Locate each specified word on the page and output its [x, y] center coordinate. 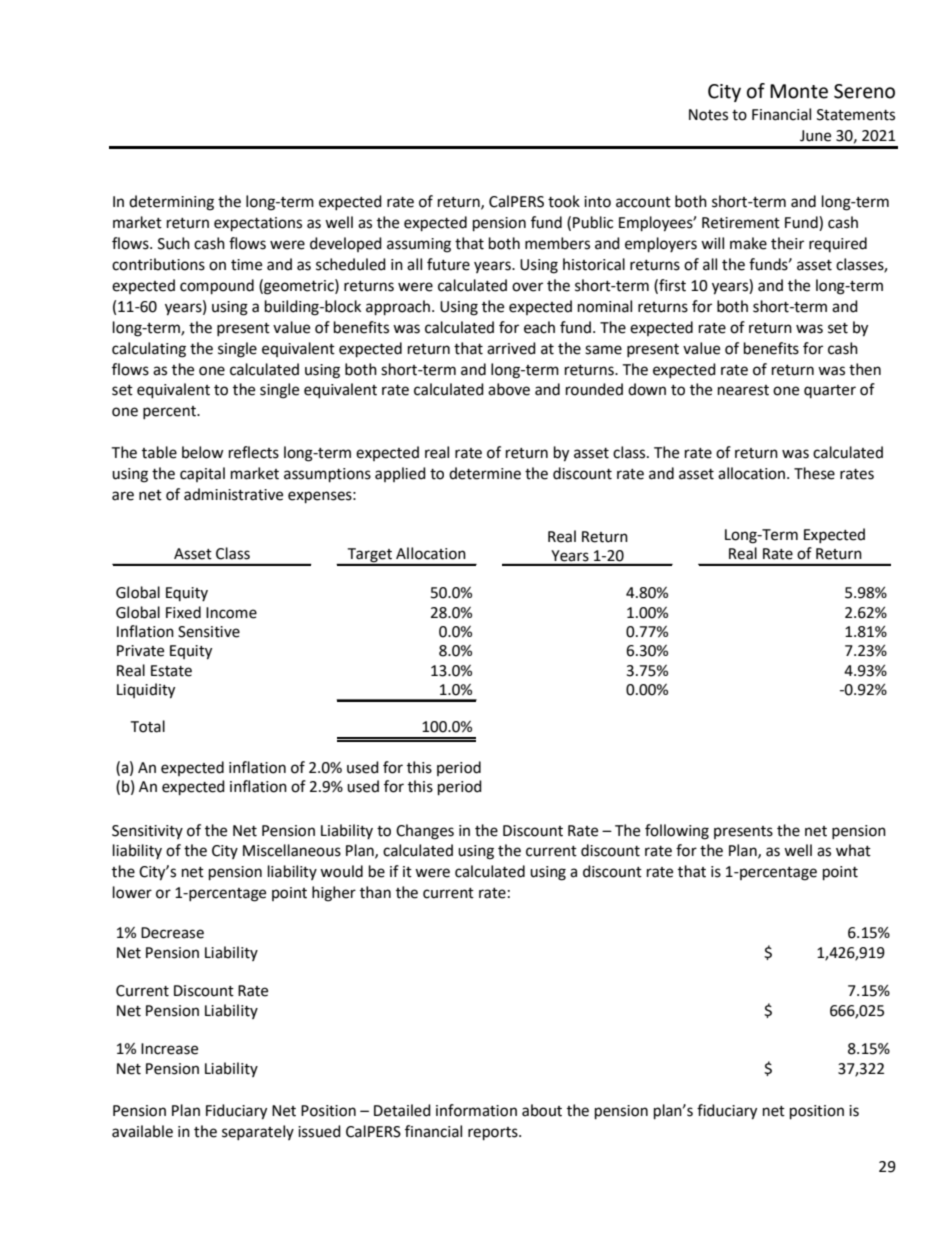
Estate [171, 671]
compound [217, 287]
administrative [233, 494]
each [539, 327]
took [564, 201]
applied [400, 474]
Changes [425, 832]
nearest [743, 390]
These [814, 473]
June [815, 136]
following [677, 832]
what [853, 850]
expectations [258, 224]
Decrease [172, 933]
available [142, 1131]
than [375, 892]
